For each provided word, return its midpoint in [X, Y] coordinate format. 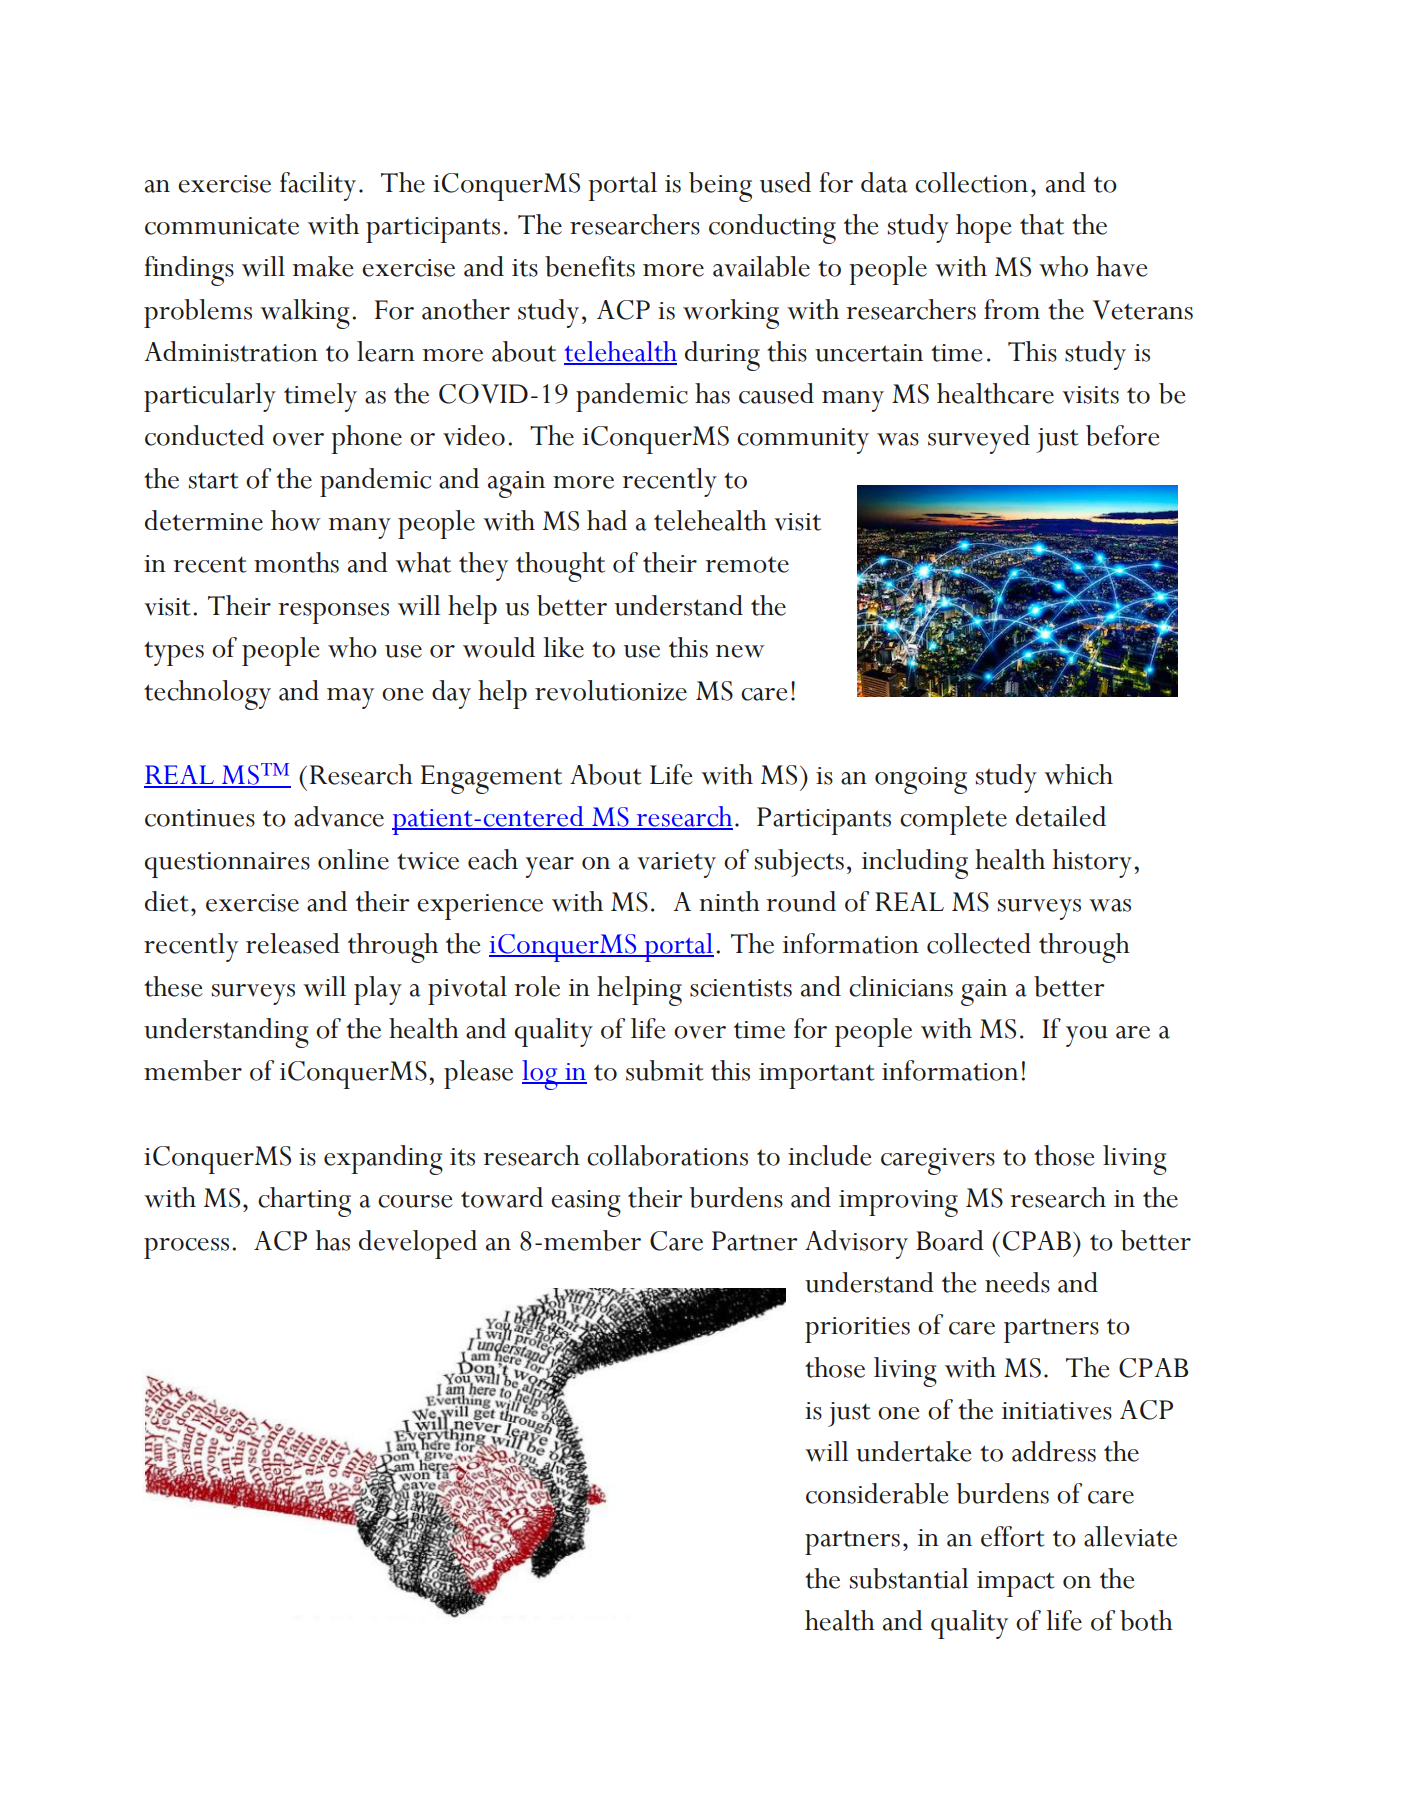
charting [304, 1202]
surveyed [979, 439]
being [720, 187]
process [186, 1248]
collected [979, 943]
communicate [222, 226]
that [1042, 224]
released [293, 943]
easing [586, 1203]
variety [676, 865]
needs [1017, 1282]
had [607, 520]
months [296, 562]
